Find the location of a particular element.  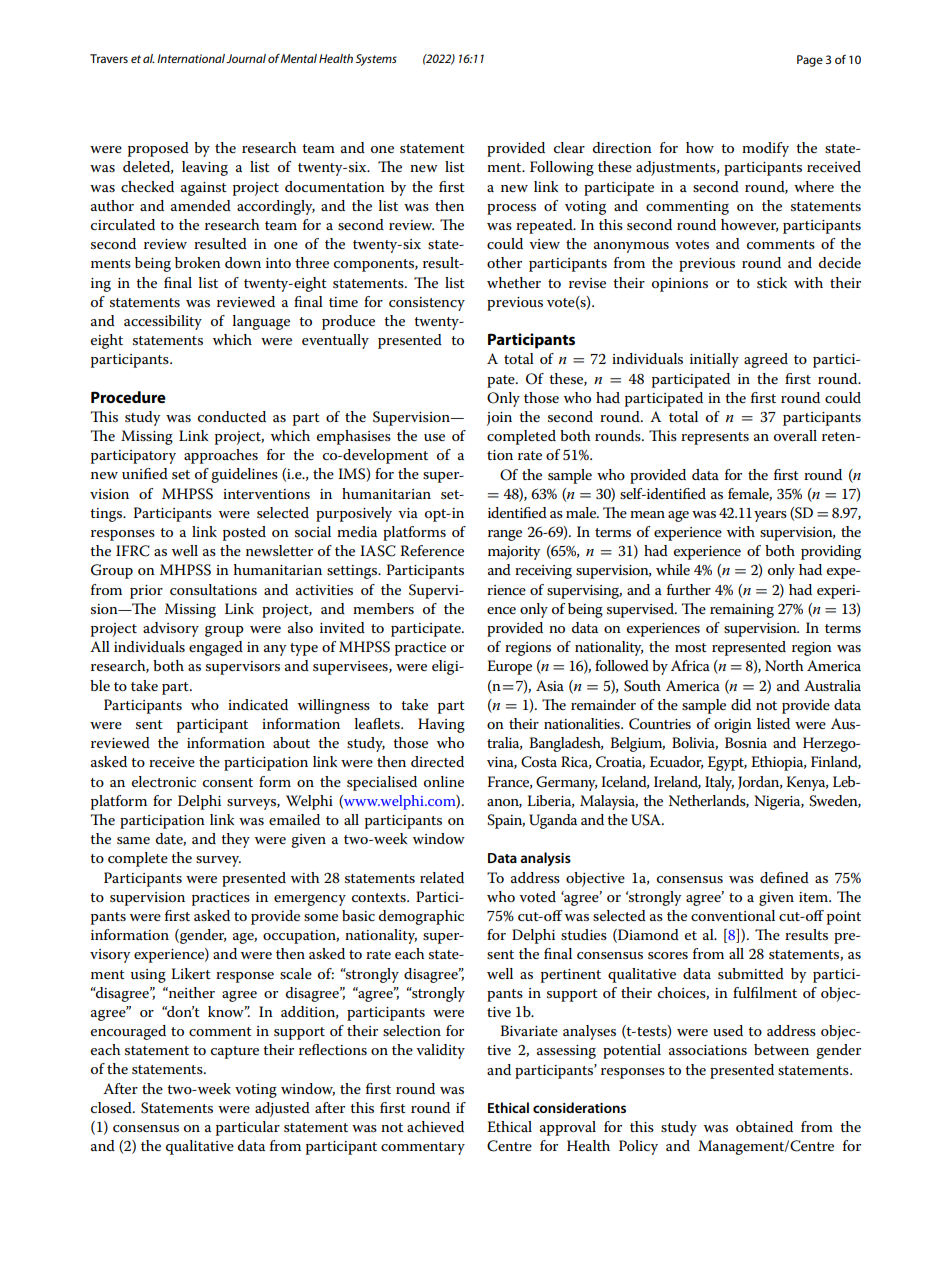

Italy is located at coordinates (719, 783).
